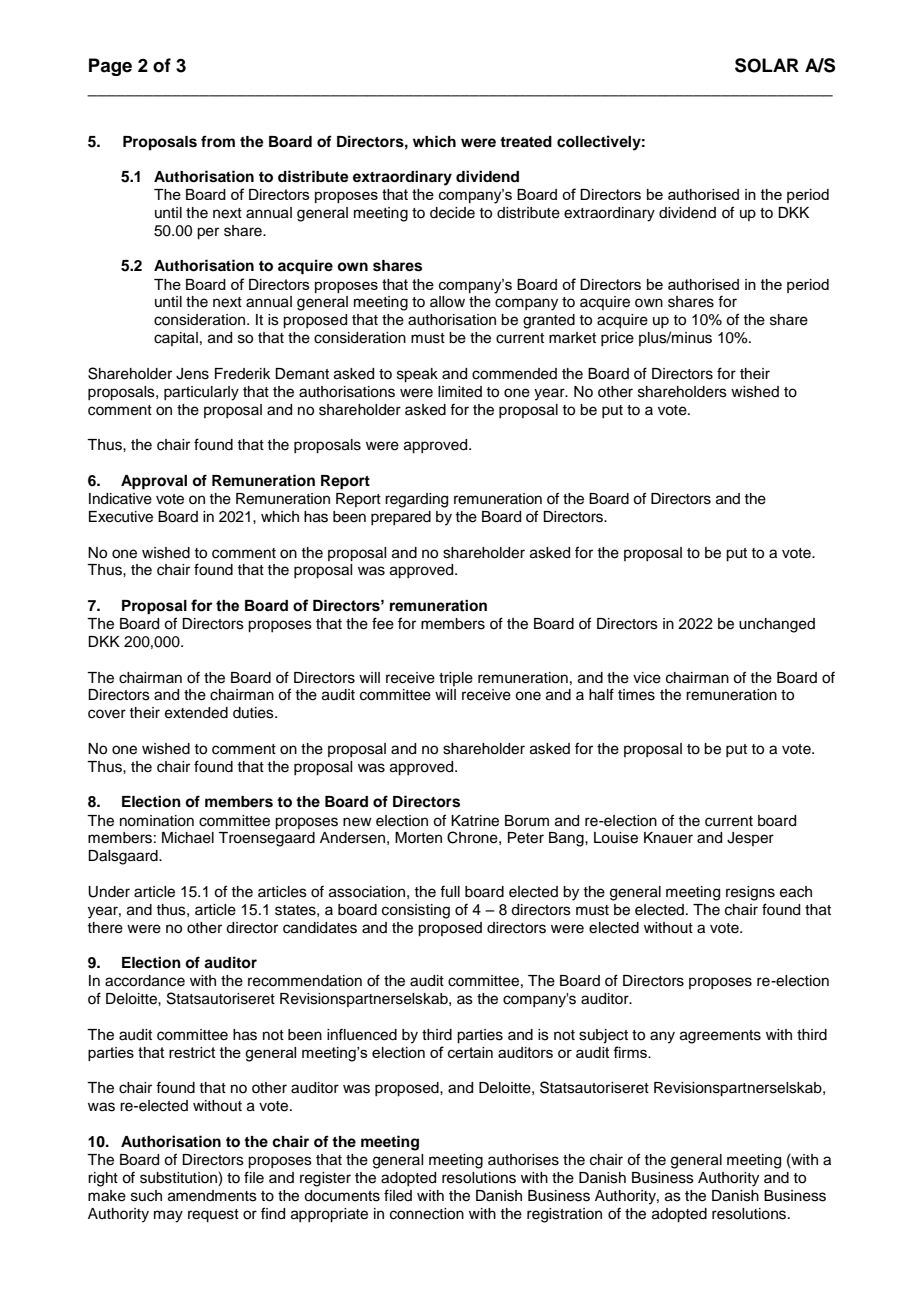 Image resolution: width=924 pixels, height=1308 pixels. What do you see at coordinates (750, 893) in the page?
I see `resigns` at bounding box center [750, 893].
